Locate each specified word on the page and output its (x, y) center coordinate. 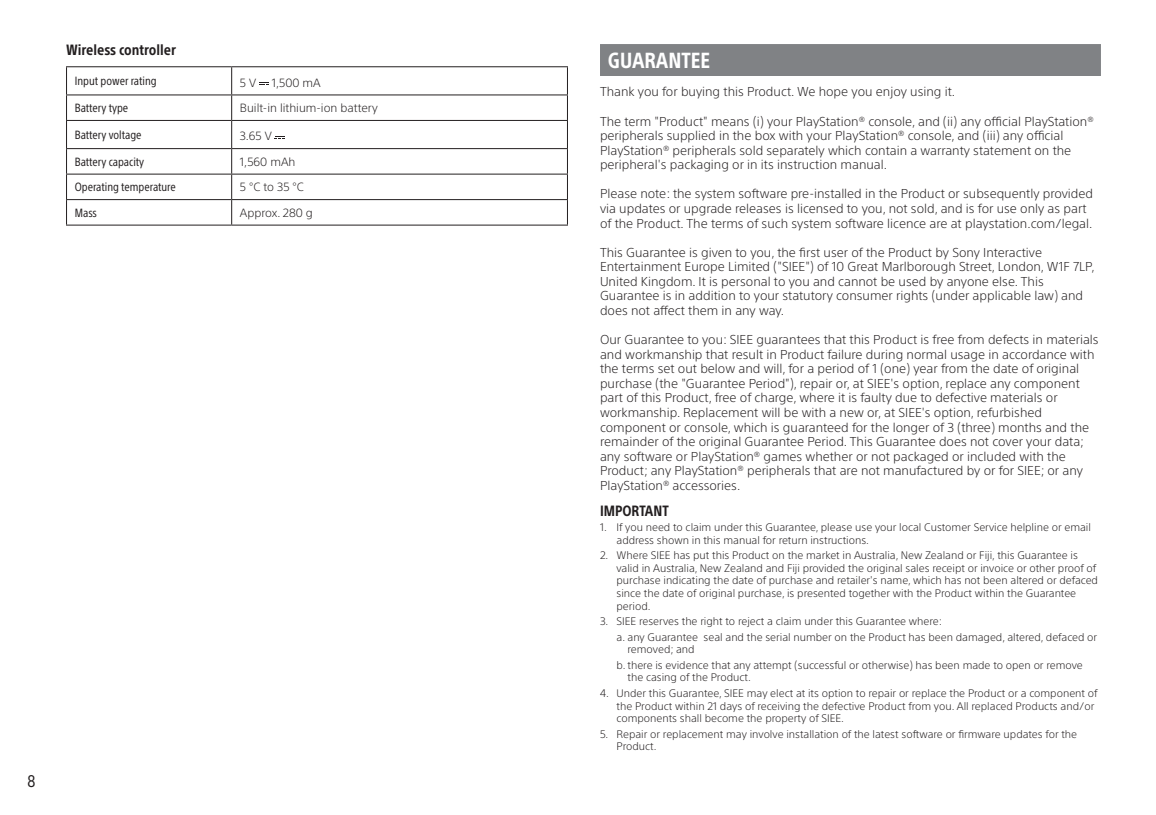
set (666, 369)
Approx (260, 213)
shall (690, 718)
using (926, 93)
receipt (949, 569)
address (635, 540)
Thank (617, 91)
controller (147, 49)
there (639, 665)
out (687, 369)
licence (907, 223)
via (607, 208)
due (906, 397)
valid (627, 568)
